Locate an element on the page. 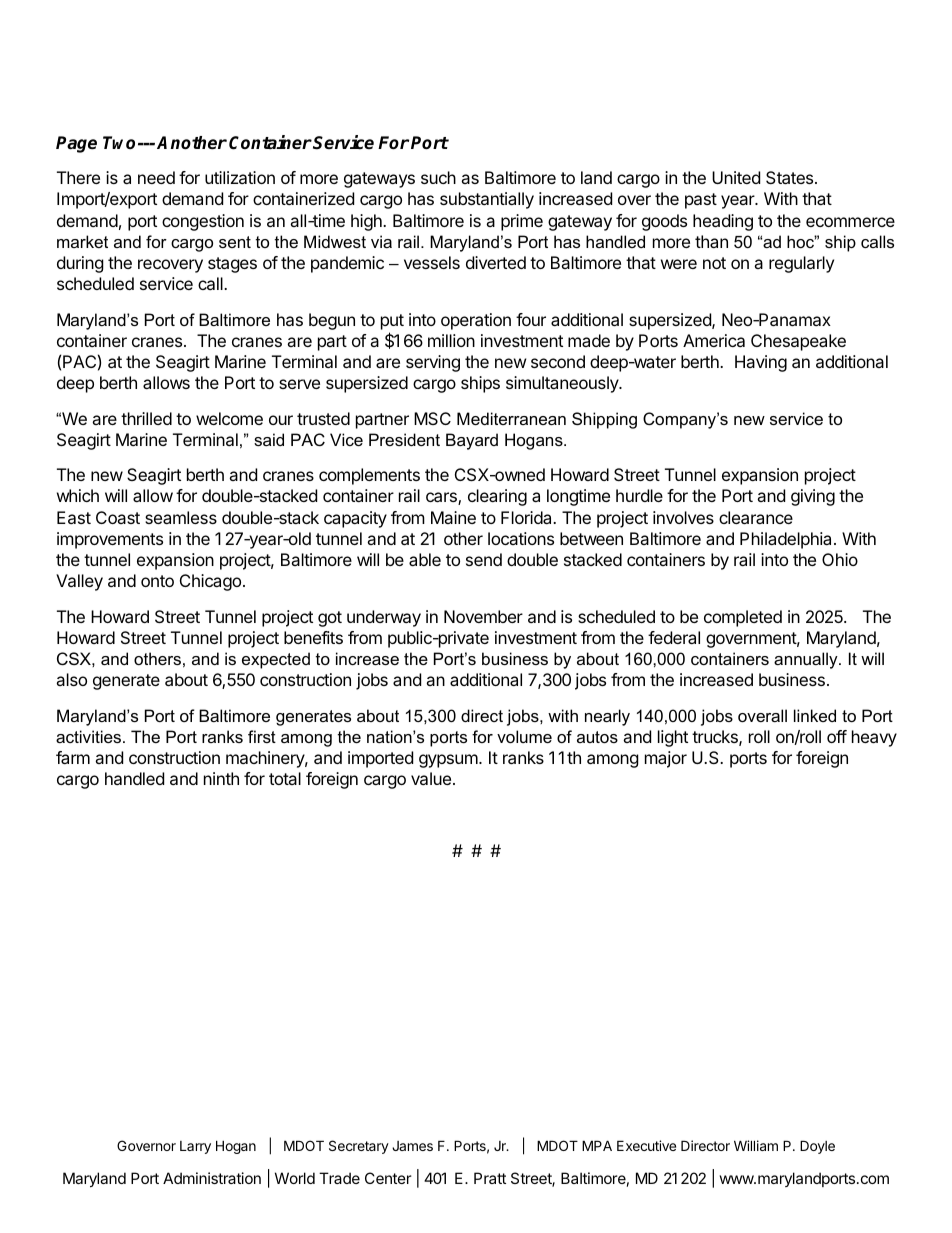 The height and width of the page is (1233, 952). such is located at coordinates (438, 177).
